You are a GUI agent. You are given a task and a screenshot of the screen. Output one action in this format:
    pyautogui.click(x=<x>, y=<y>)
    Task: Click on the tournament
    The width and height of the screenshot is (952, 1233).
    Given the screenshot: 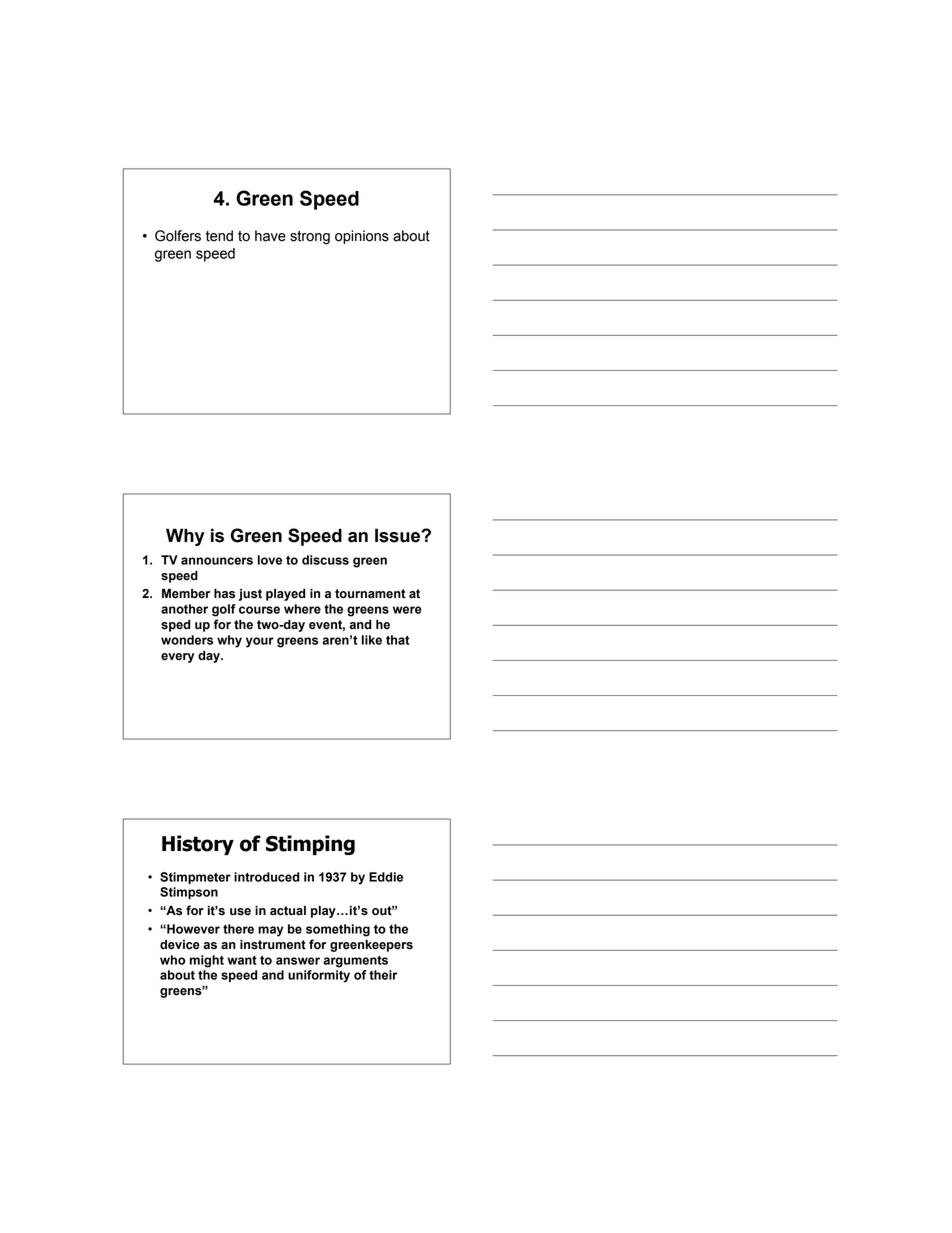 What is the action you would take?
    pyautogui.click(x=370, y=594)
